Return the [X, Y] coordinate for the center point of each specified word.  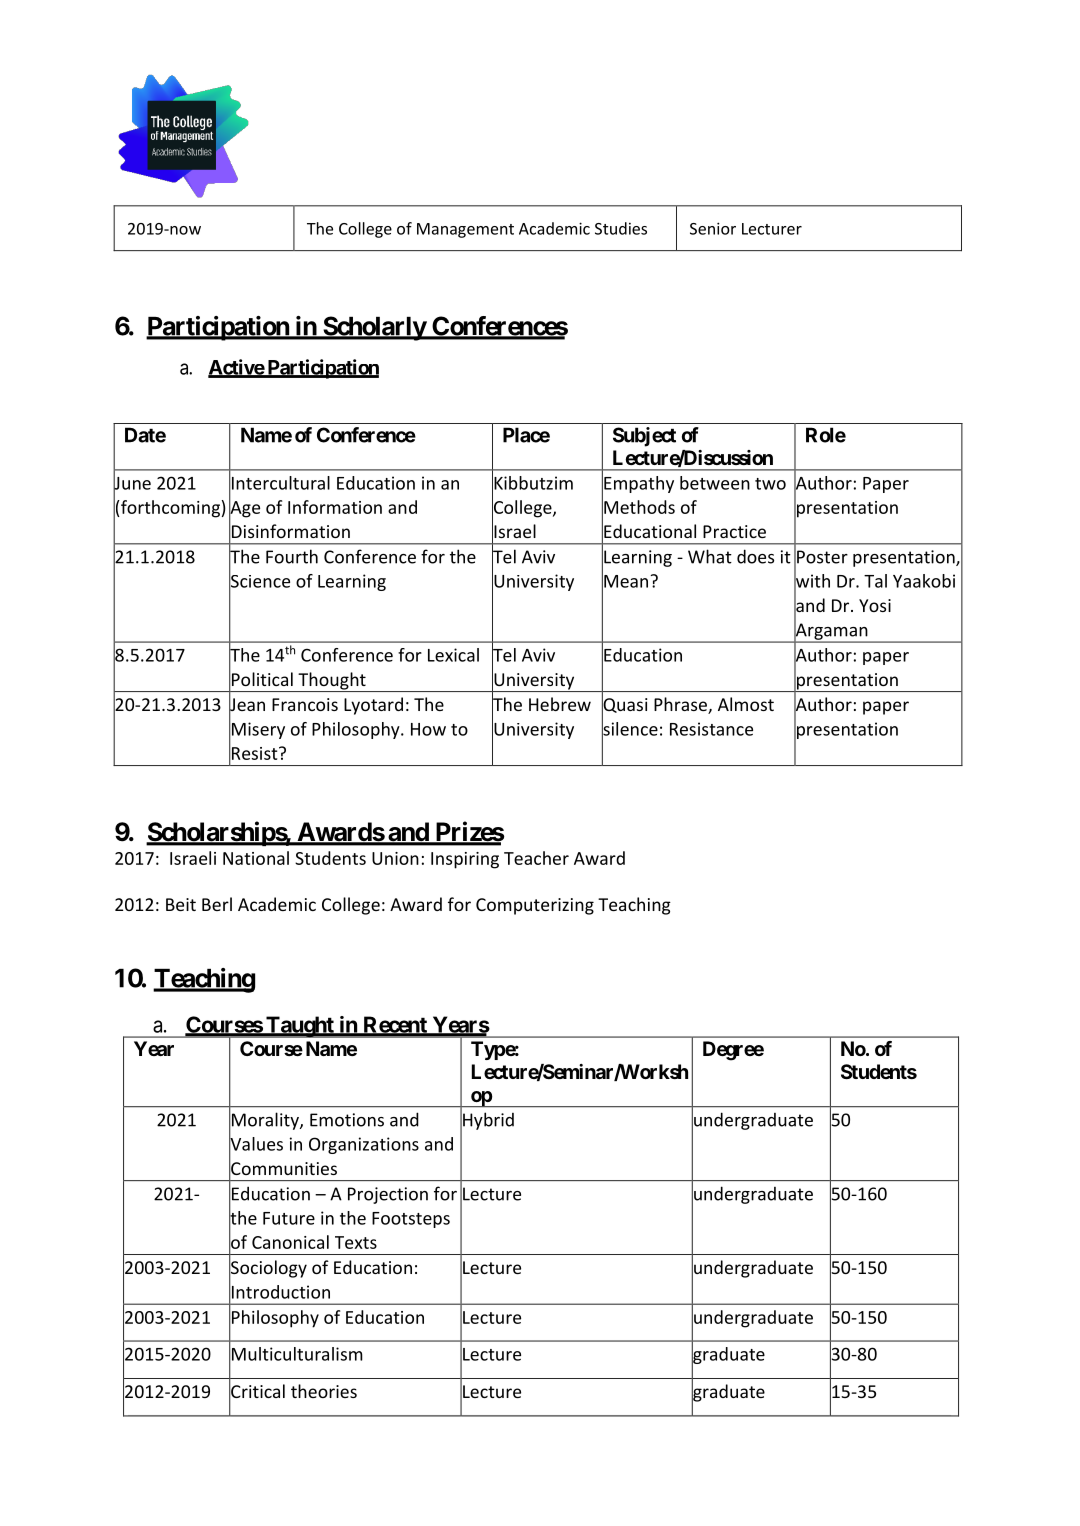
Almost [746, 704]
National [256, 858]
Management [465, 230]
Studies [621, 228]
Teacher [536, 858]
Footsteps [411, 1220]
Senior [713, 228]
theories [324, 1391]
